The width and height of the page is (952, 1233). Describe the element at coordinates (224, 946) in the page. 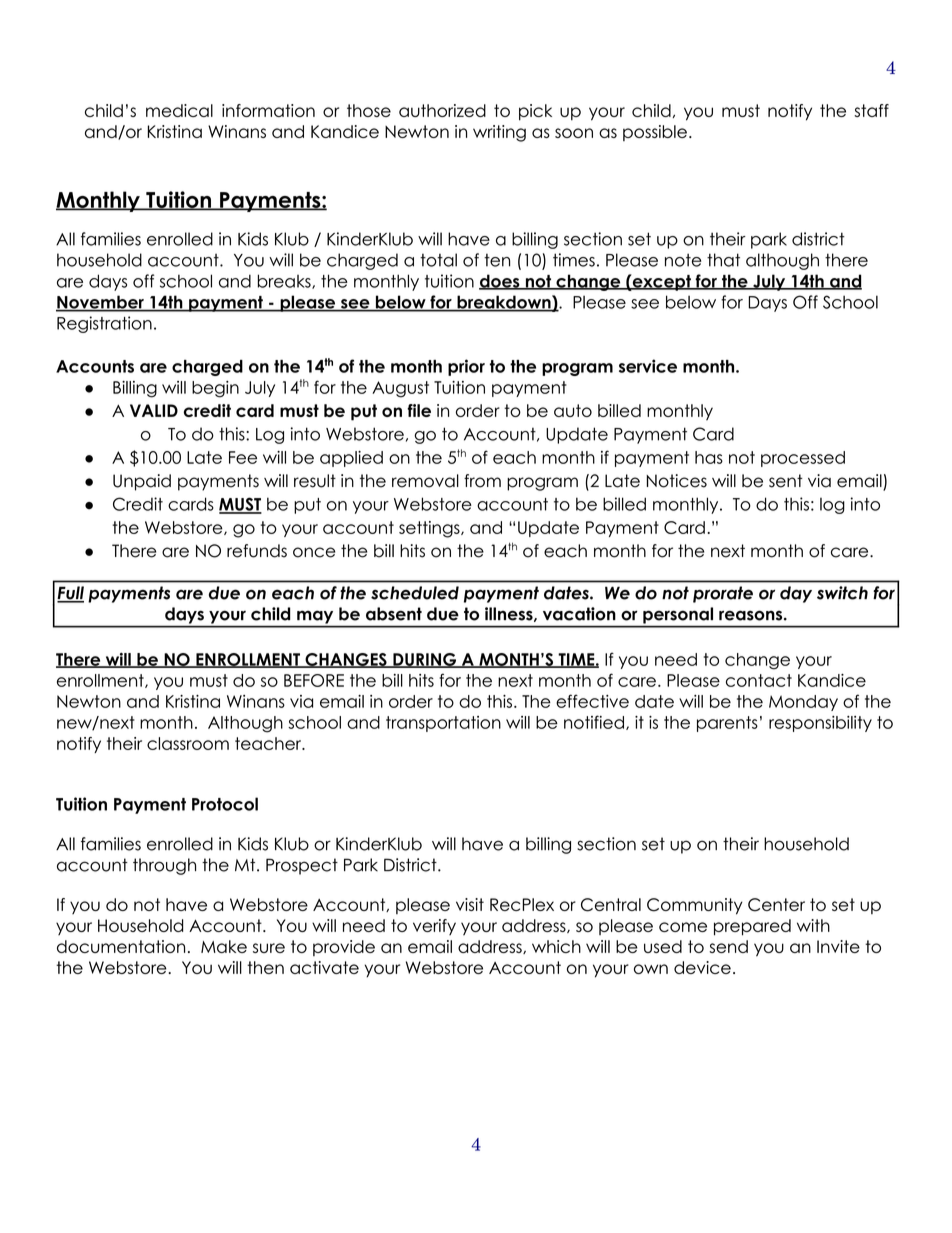

I see `Make` at that location.
